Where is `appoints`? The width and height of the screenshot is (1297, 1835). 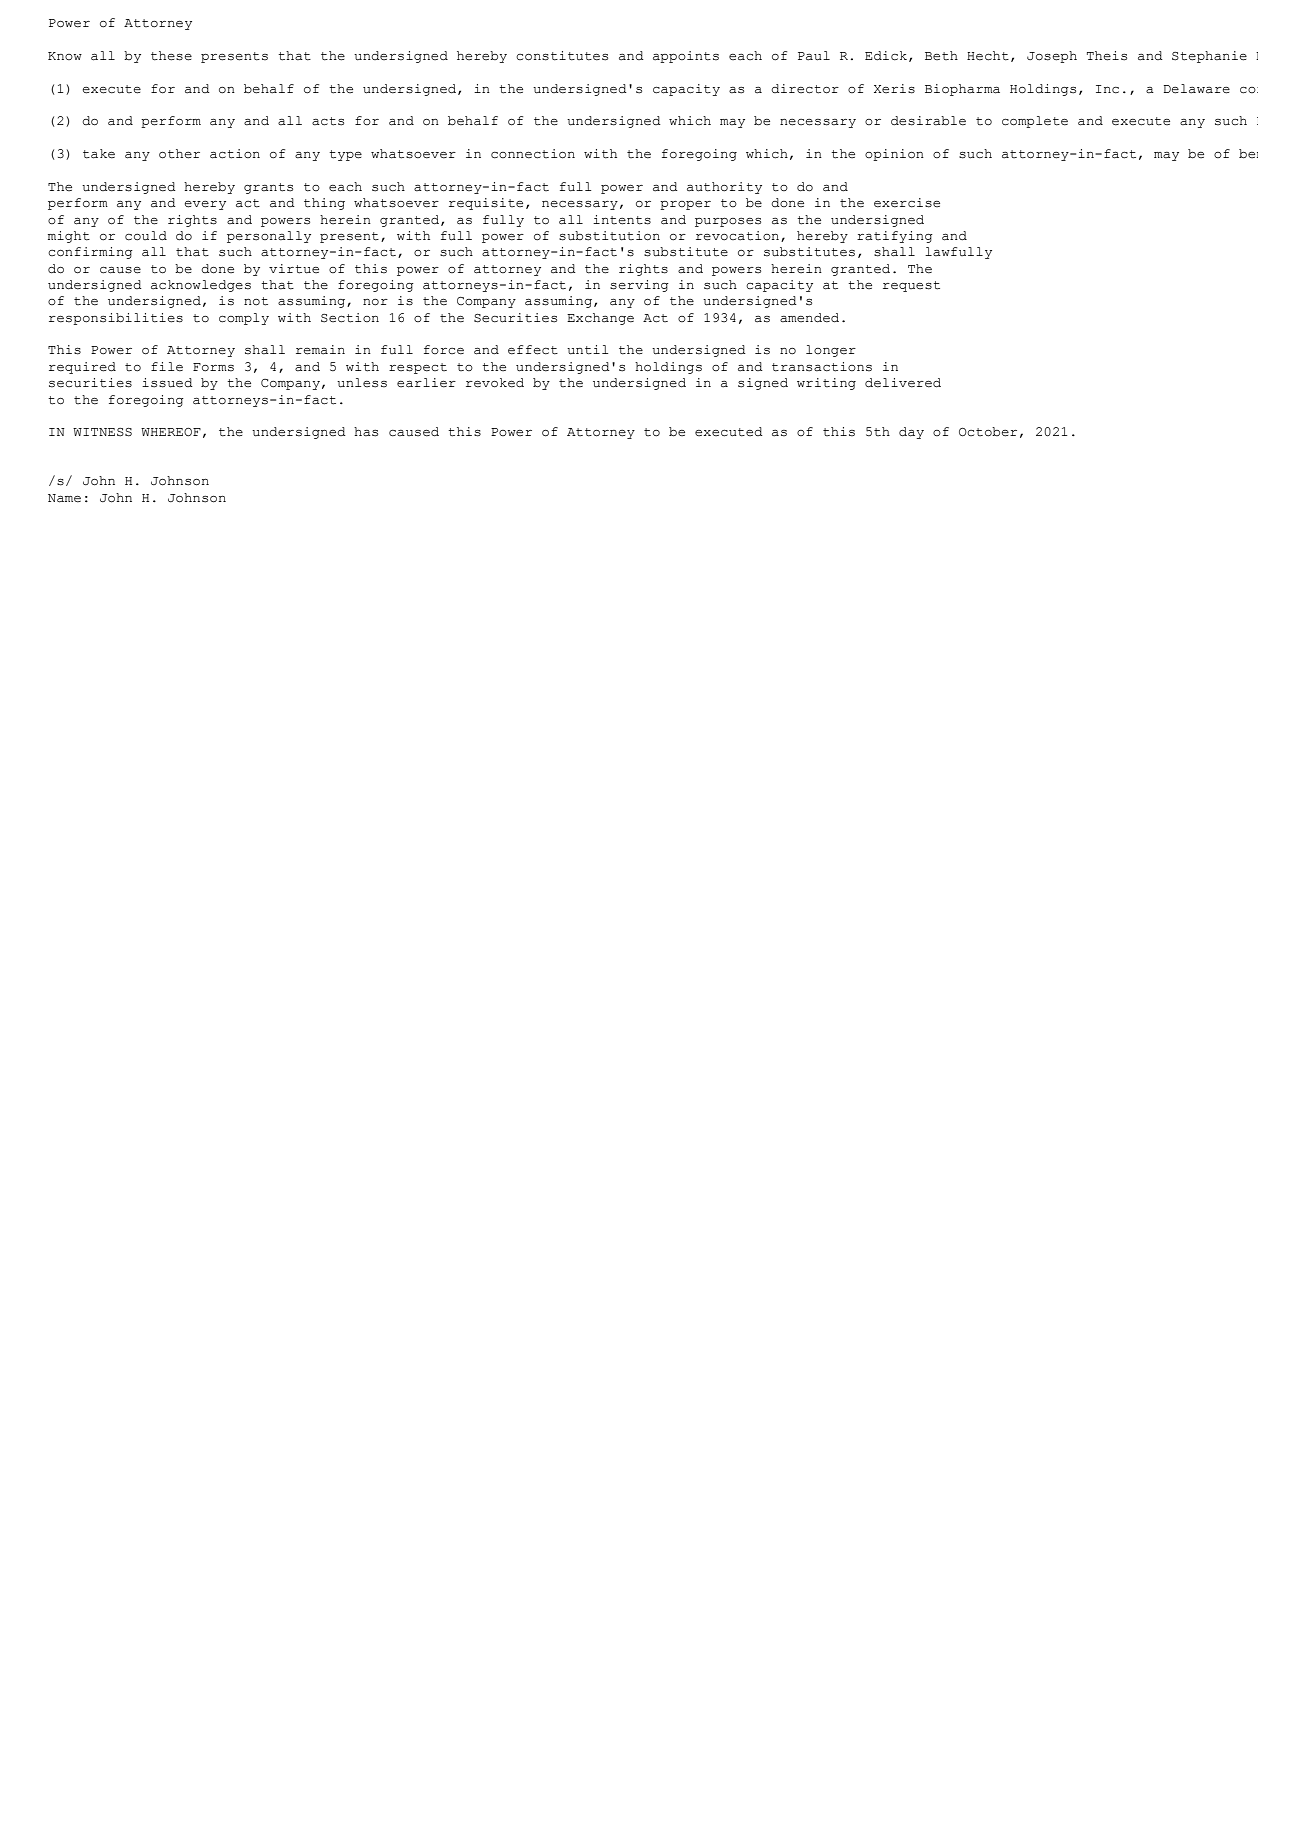 appoints is located at coordinates (686, 57).
